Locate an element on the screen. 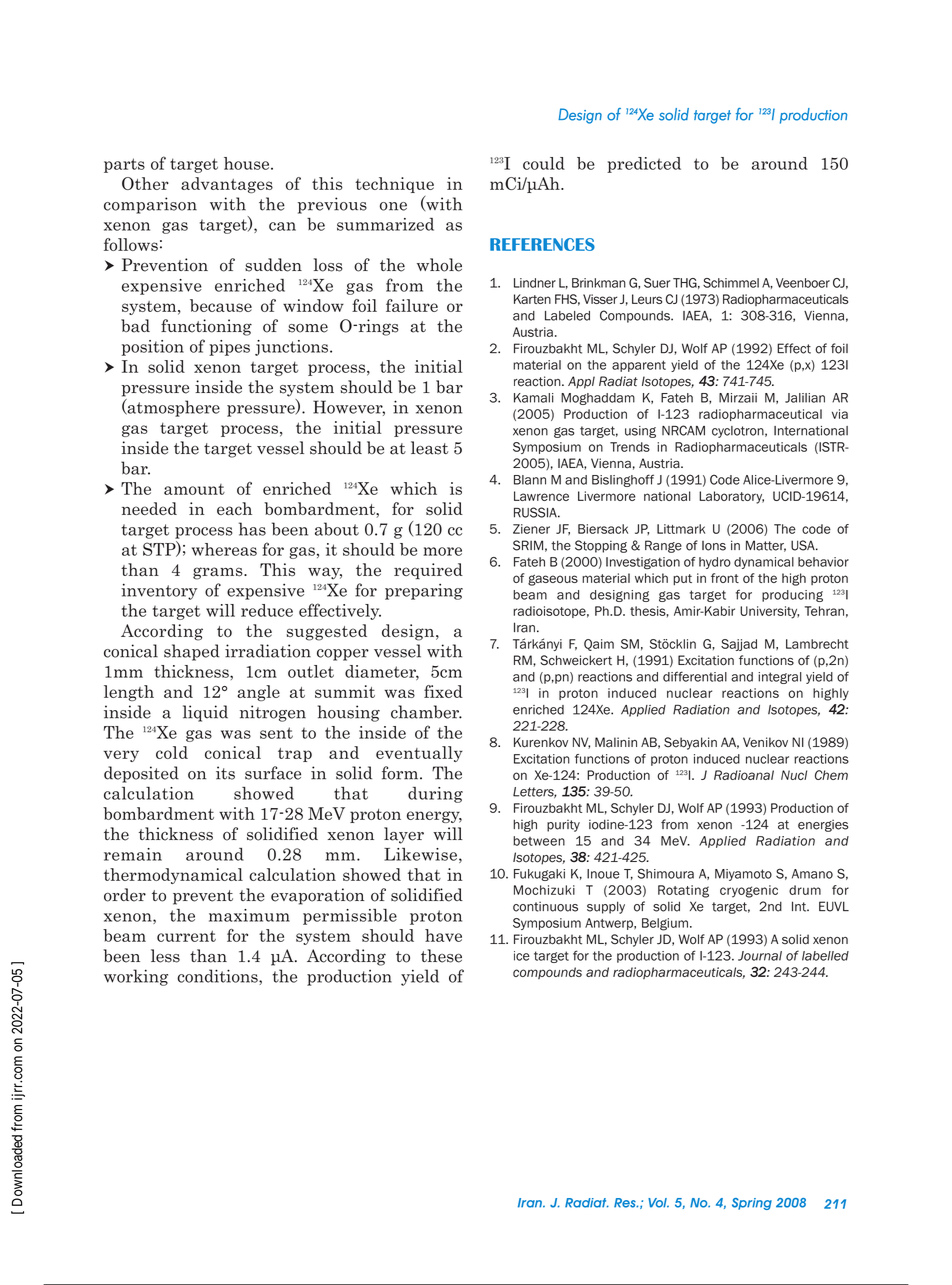 The height and width of the screenshot is (1285, 952). Journal is located at coordinates (760, 956).
